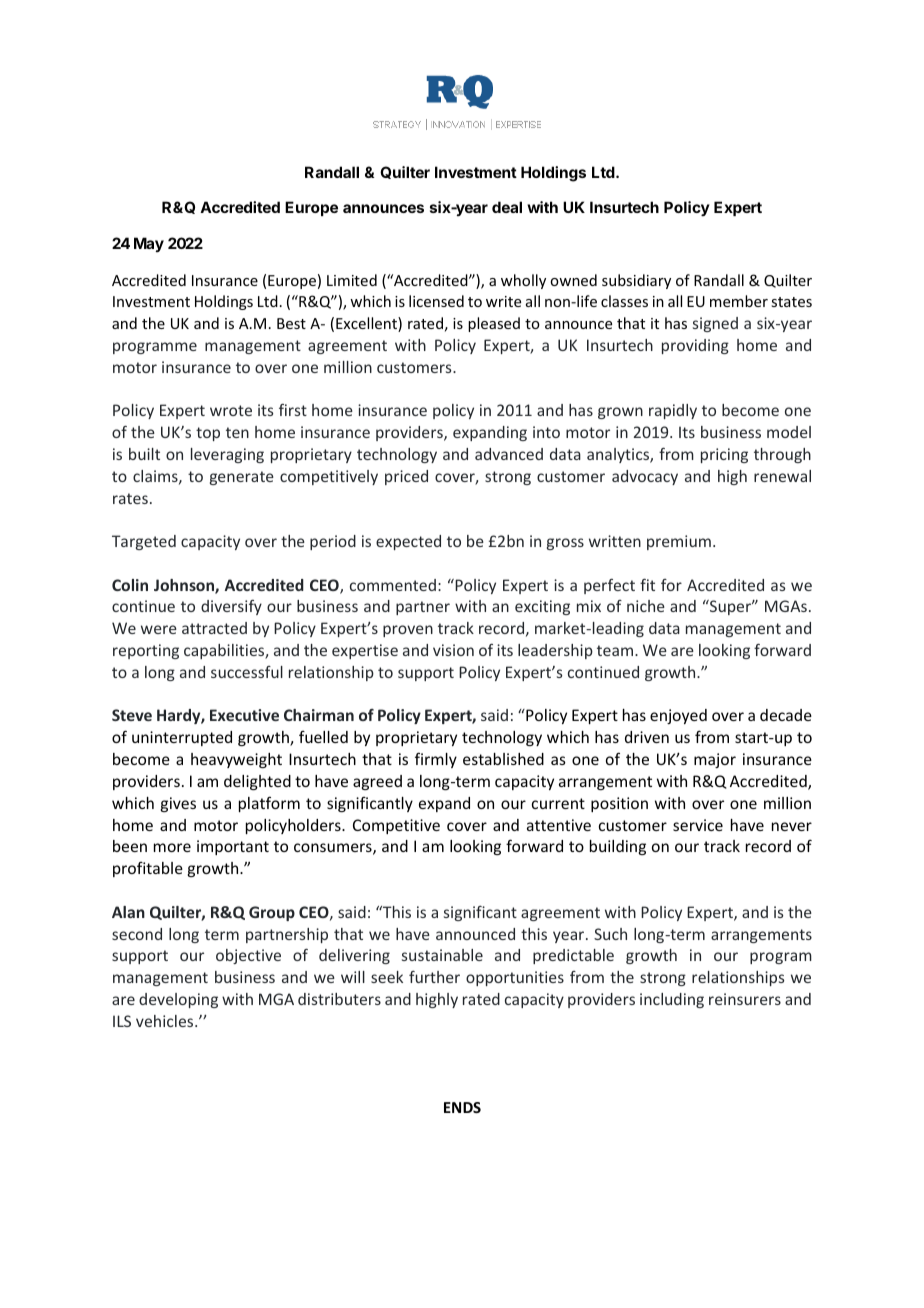 Image resolution: width=924 pixels, height=1308 pixels. Describe the element at coordinates (408, 542) in the document. I see `expected` at that location.
